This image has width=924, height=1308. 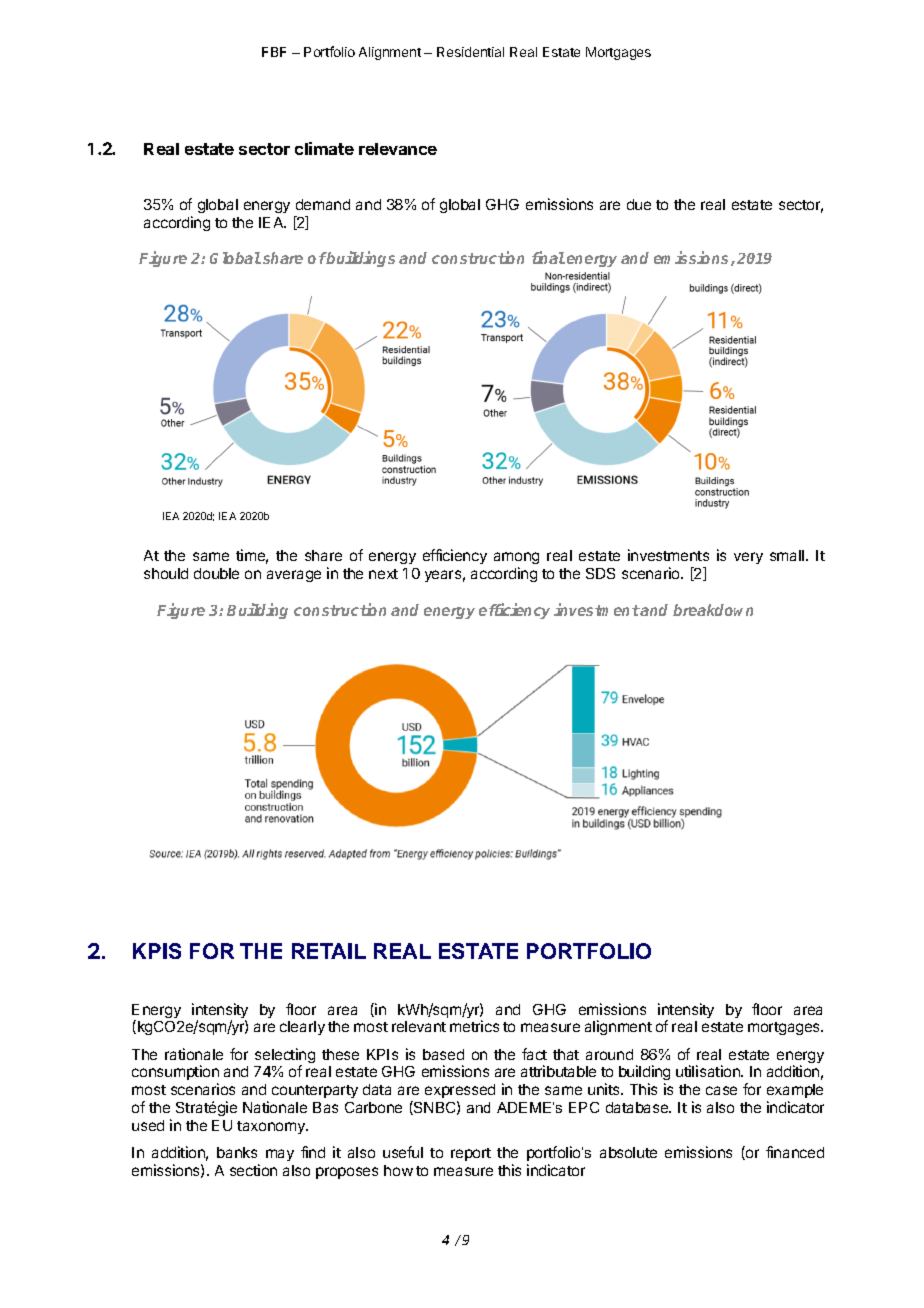 What do you see at coordinates (237, 1152) in the image?
I see `banks` at bounding box center [237, 1152].
